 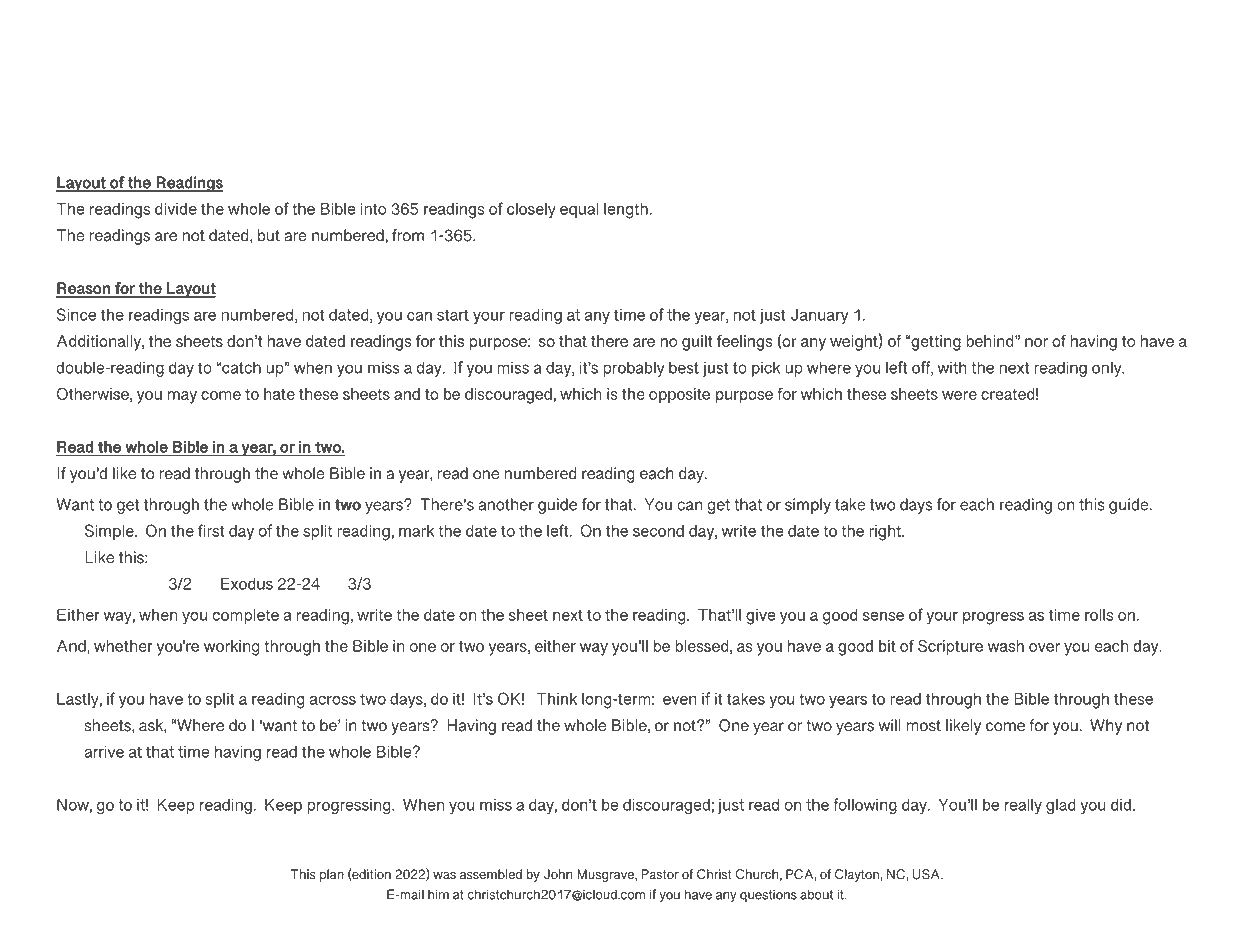 What do you see at coordinates (606, 875) in the page?
I see `Musgrave` at bounding box center [606, 875].
